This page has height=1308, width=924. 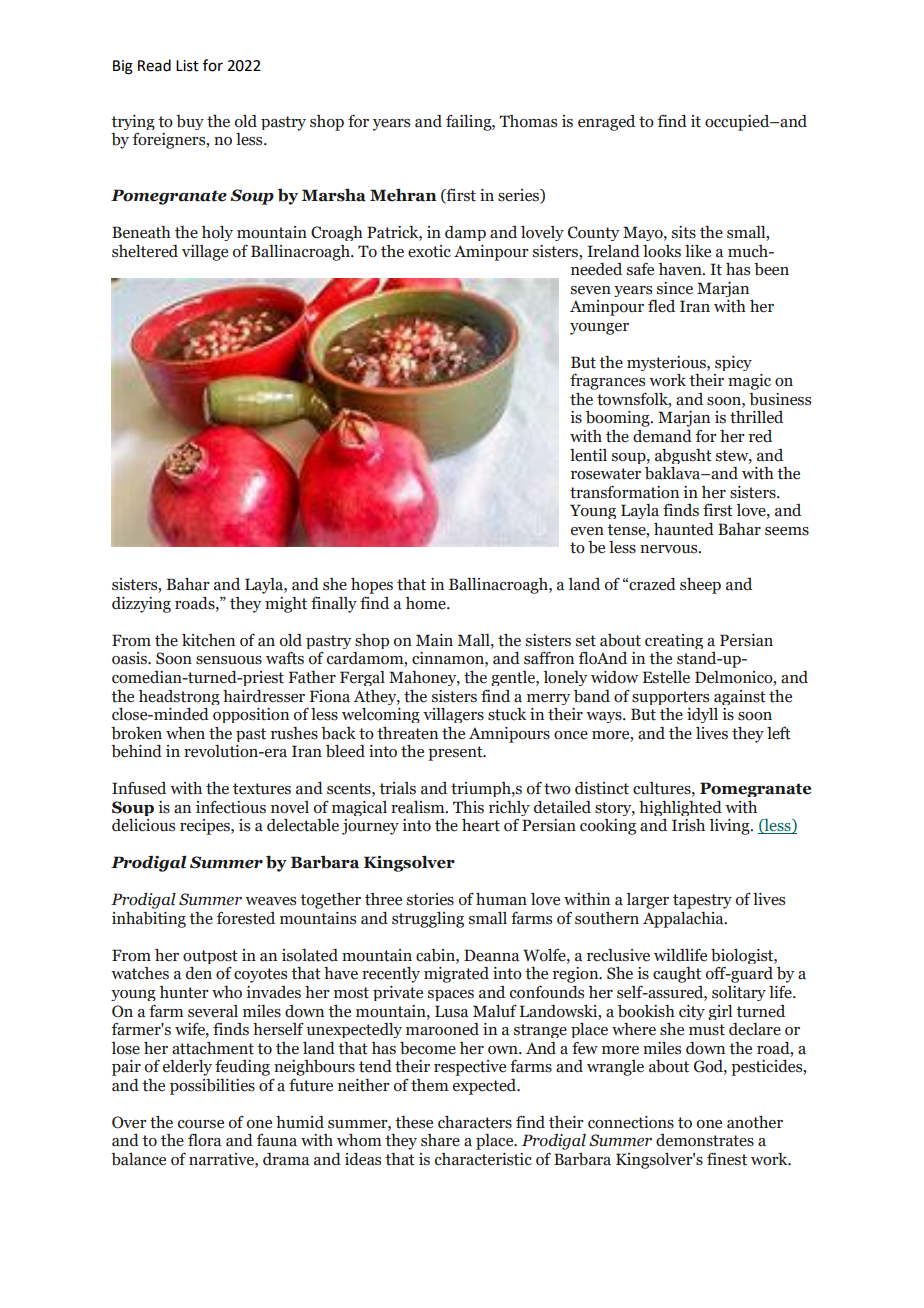 What do you see at coordinates (429, 251) in the page?
I see `exotic` at bounding box center [429, 251].
